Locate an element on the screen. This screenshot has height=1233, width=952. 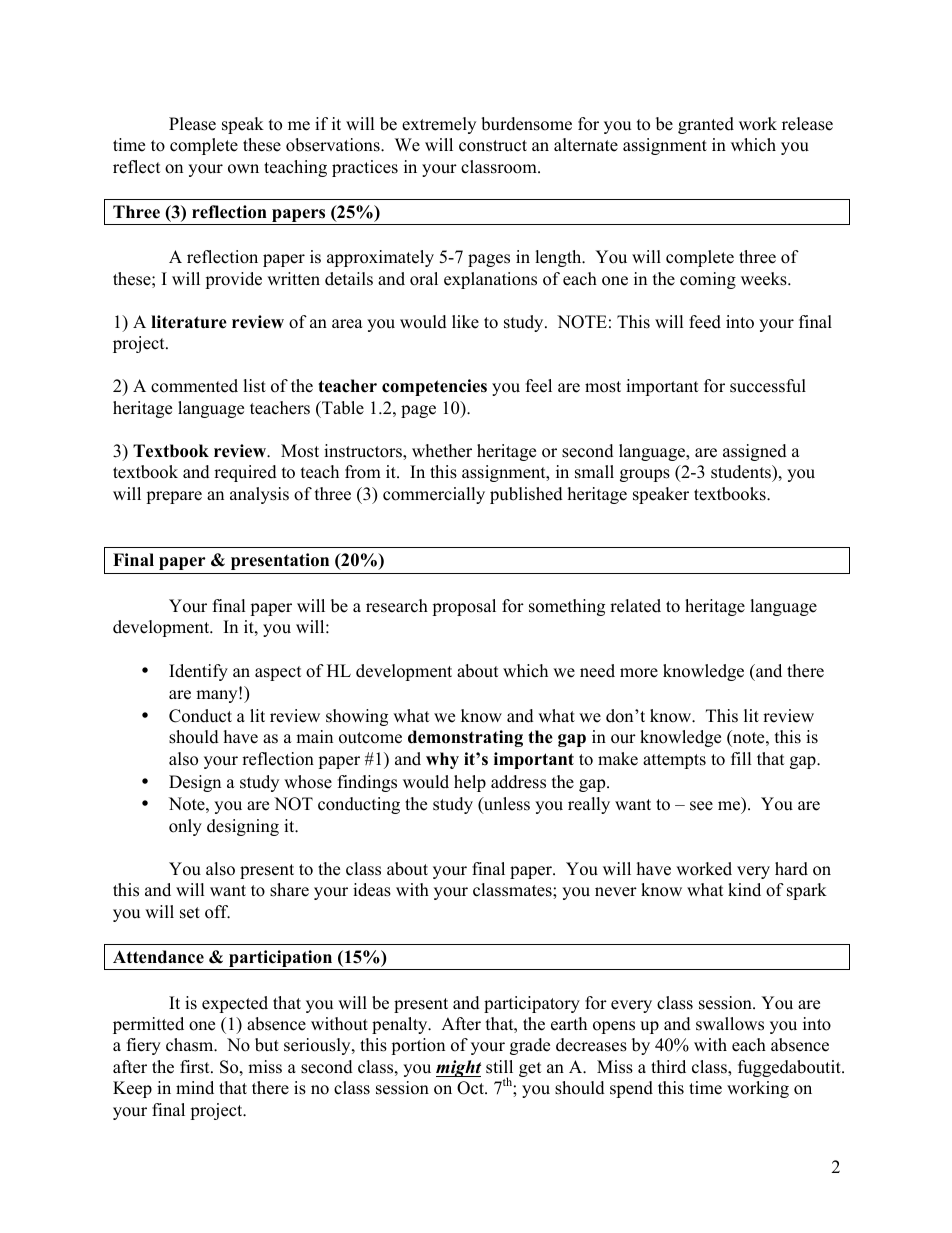
Identify is located at coordinates (198, 672).
